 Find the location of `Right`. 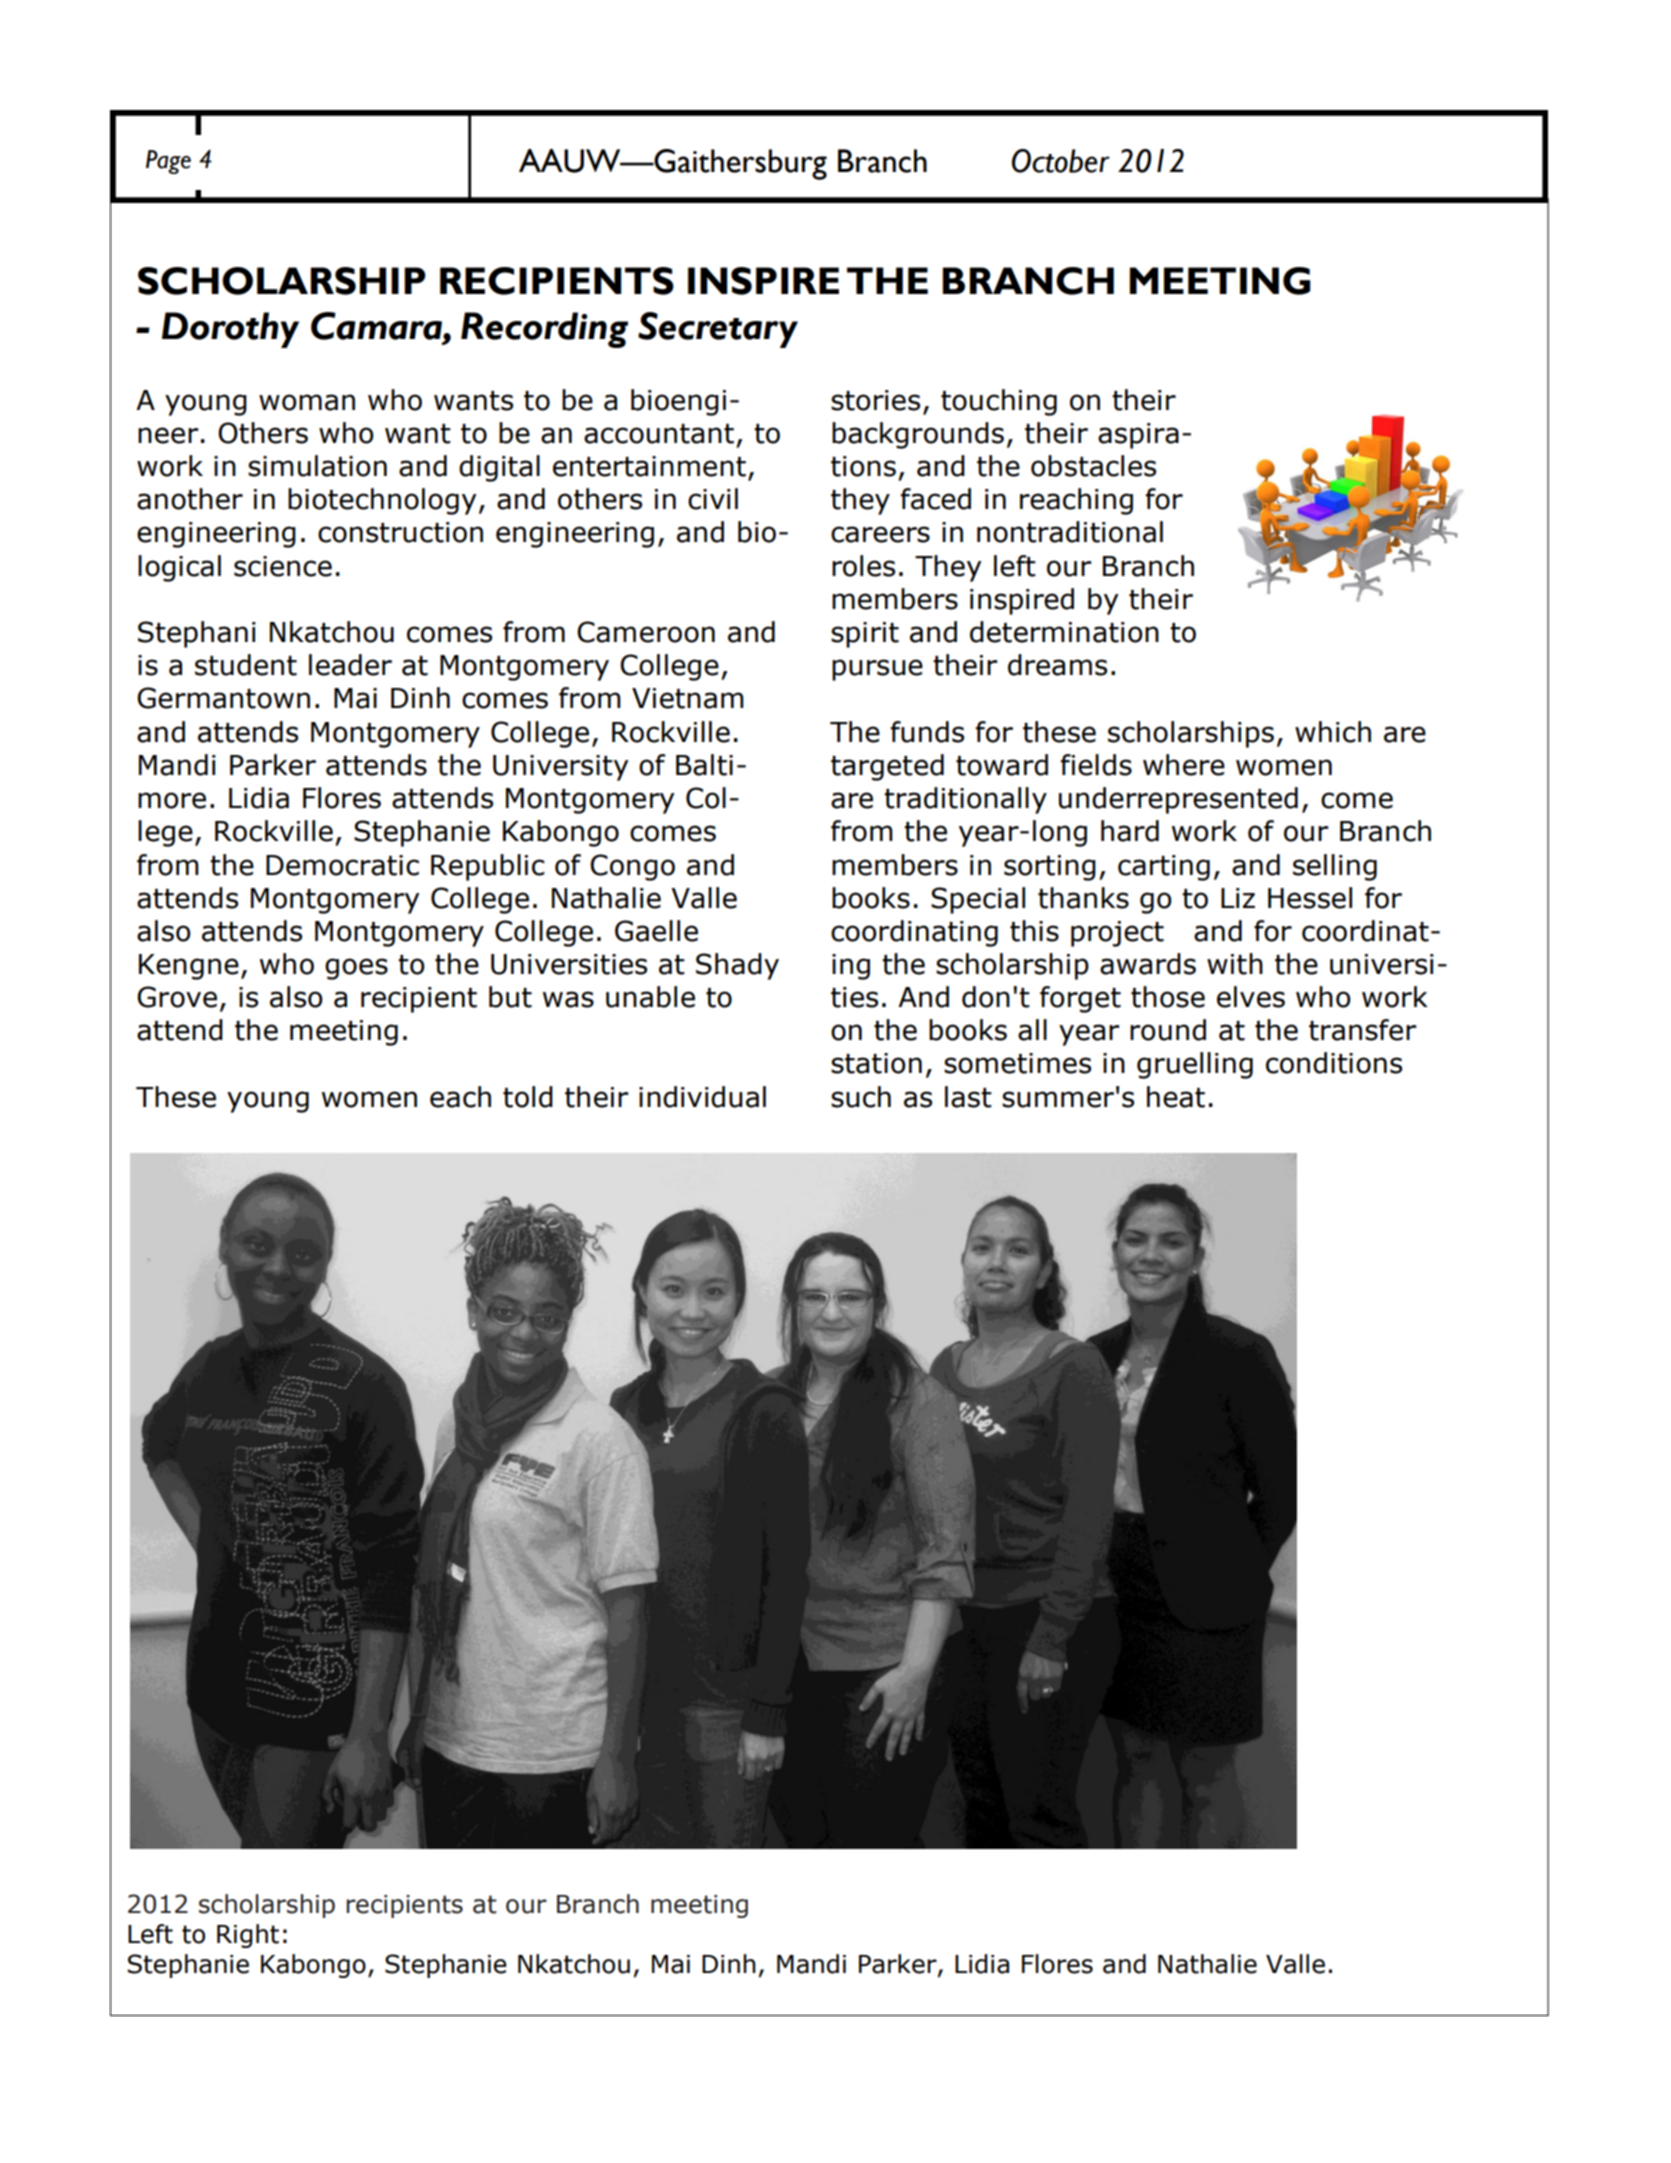

Right is located at coordinates (248, 1936).
